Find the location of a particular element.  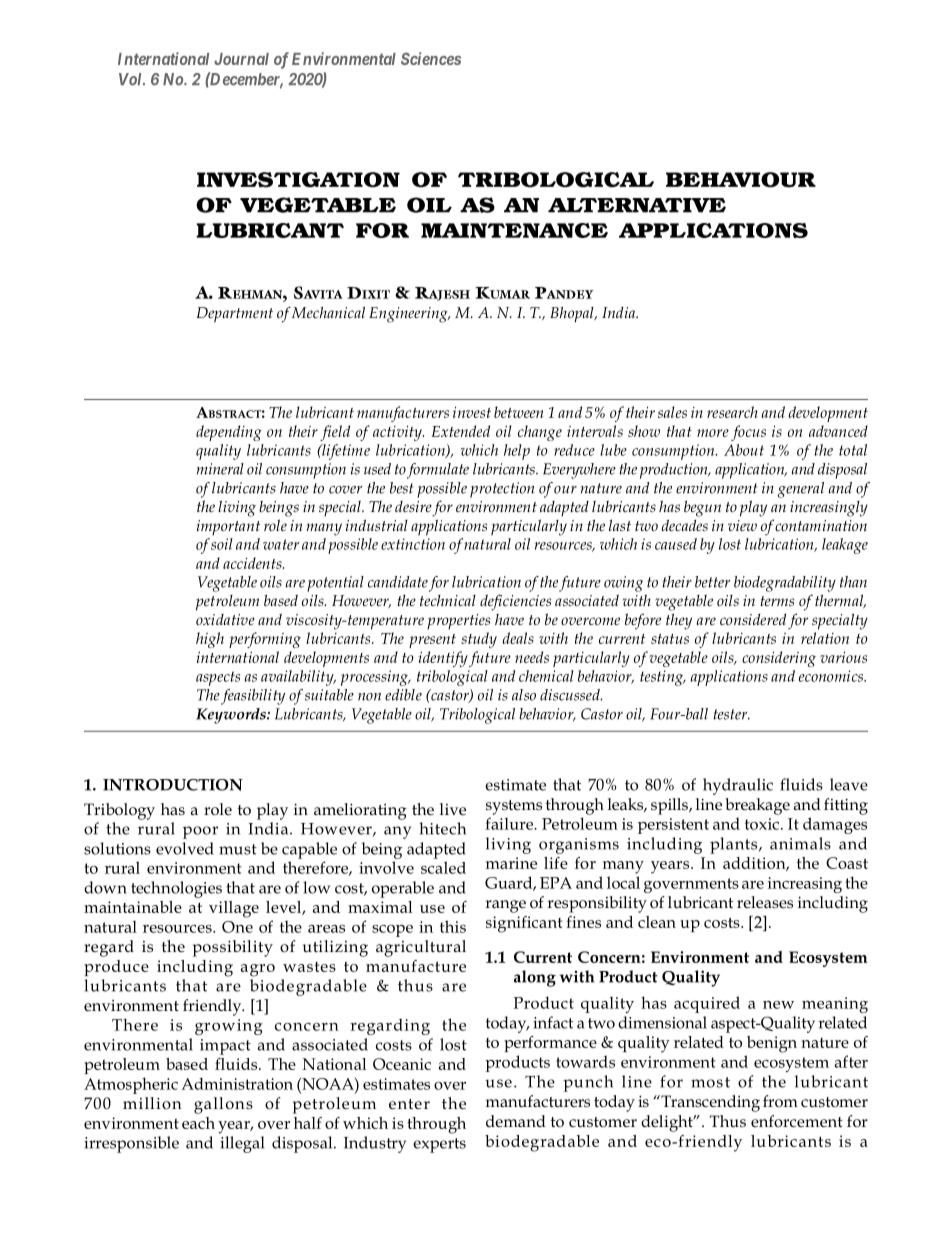

research is located at coordinates (732, 412).
